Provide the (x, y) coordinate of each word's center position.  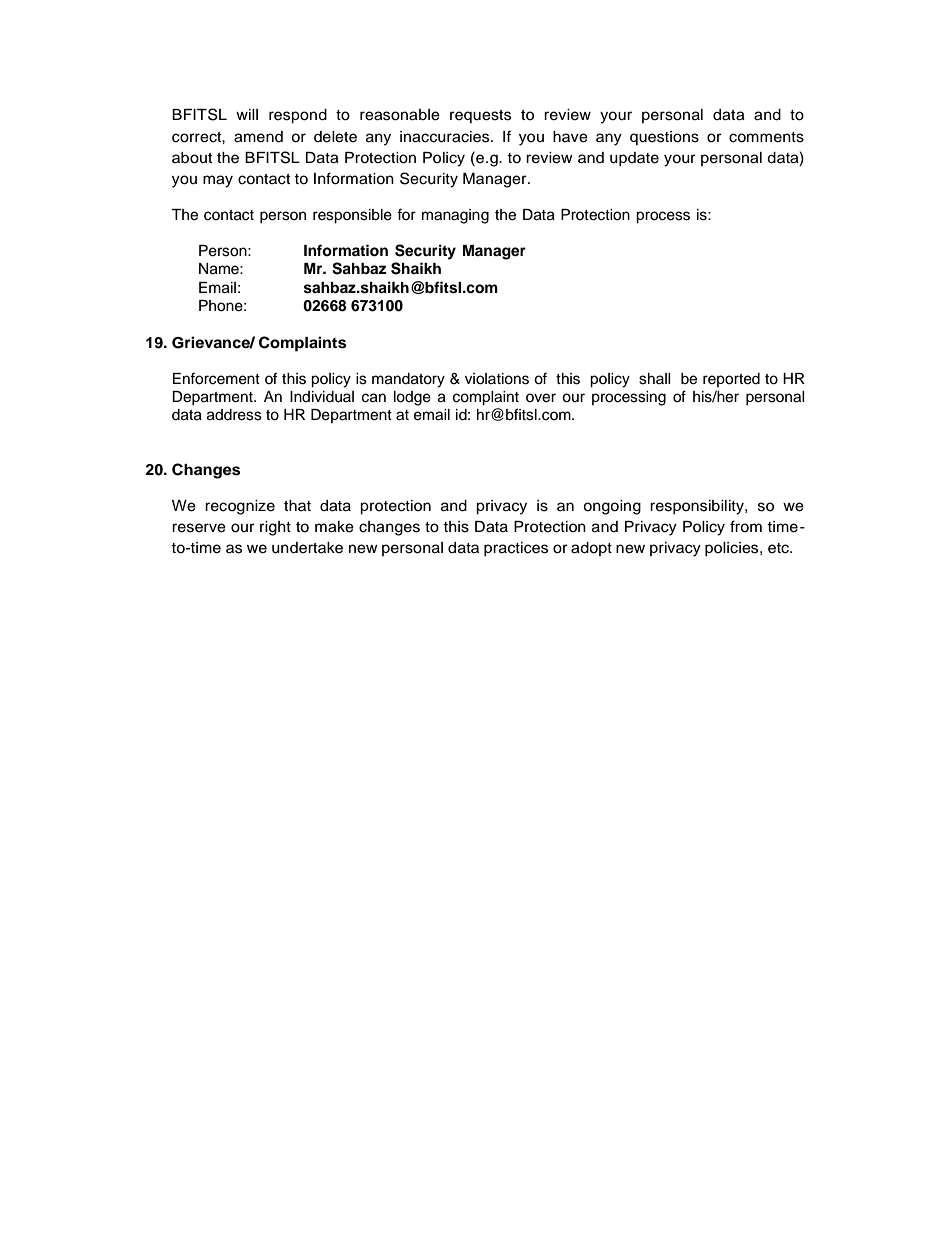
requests (480, 116)
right (275, 528)
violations (497, 379)
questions (664, 138)
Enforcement (216, 378)
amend (258, 137)
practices (516, 549)
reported (731, 380)
